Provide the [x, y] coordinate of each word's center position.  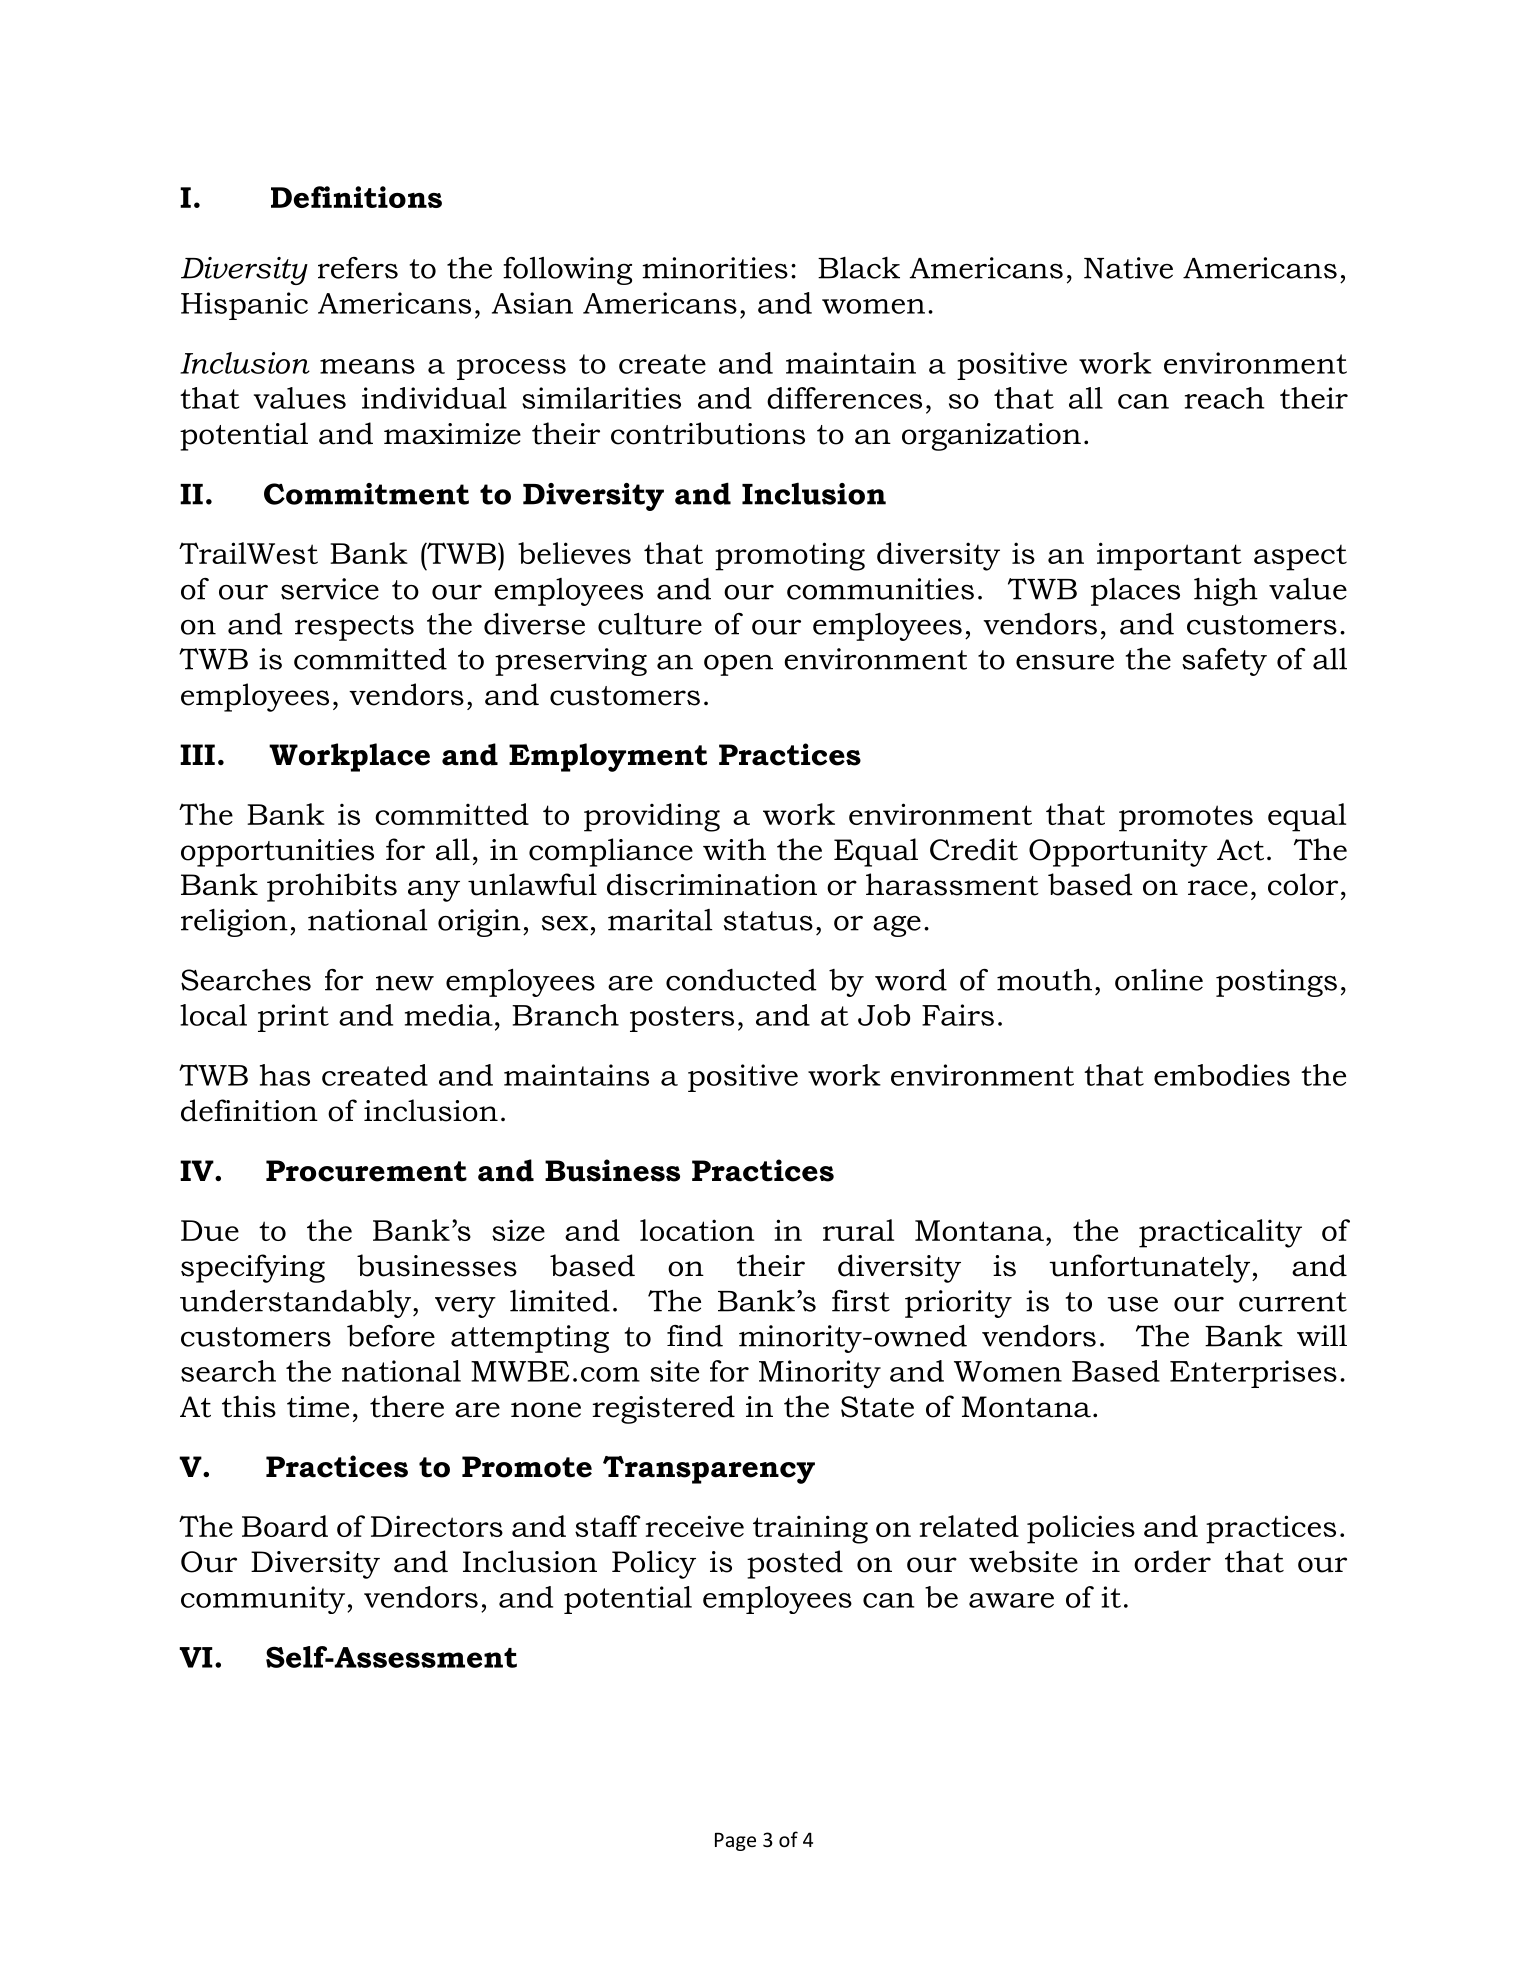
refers [358, 268]
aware [1011, 1600]
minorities [715, 268]
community [264, 1600]
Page [735, 1842]
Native [1128, 268]
